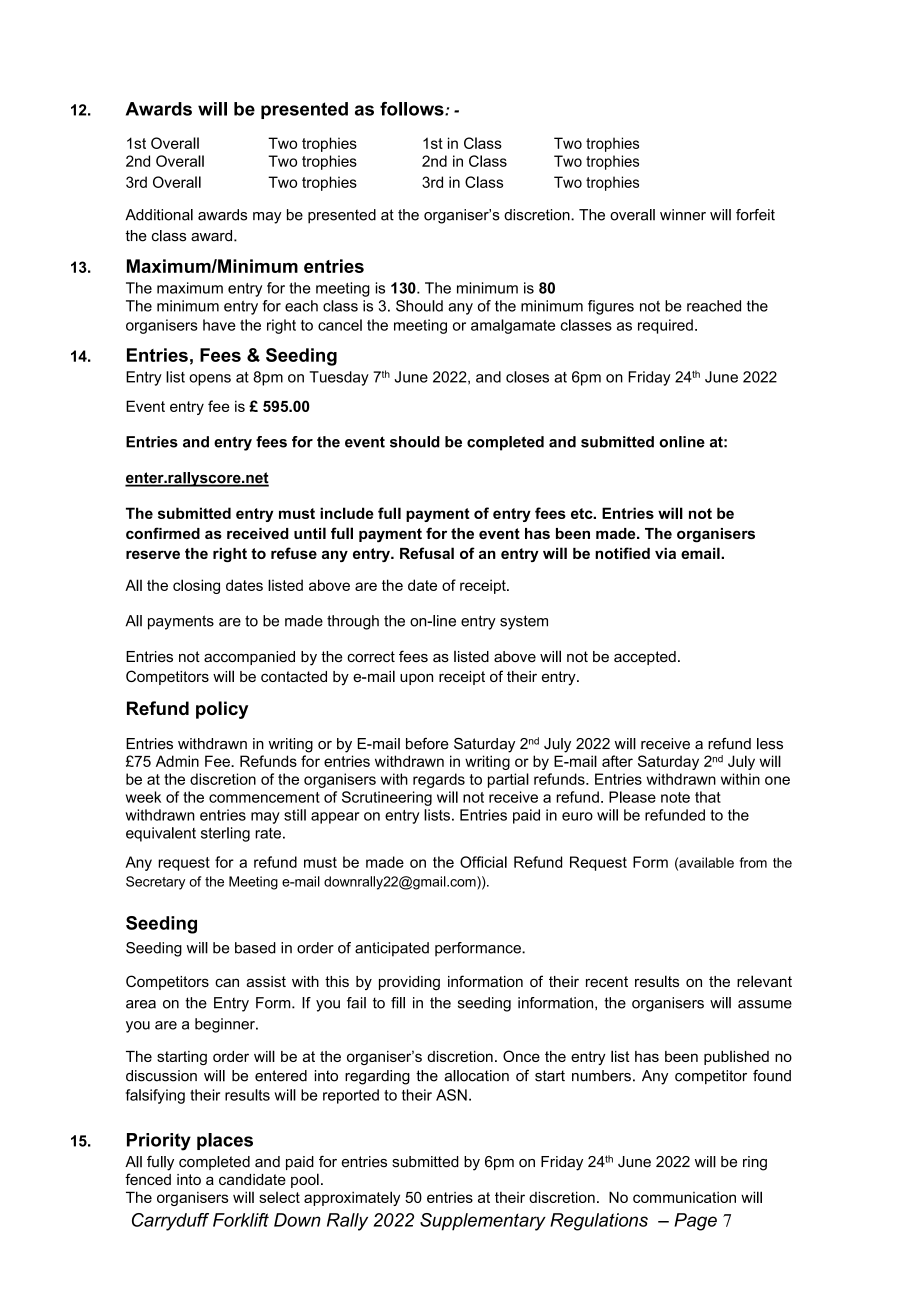 Image resolution: width=924 pixels, height=1308 pixels. I want to click on relevant, so click(764, 981).
